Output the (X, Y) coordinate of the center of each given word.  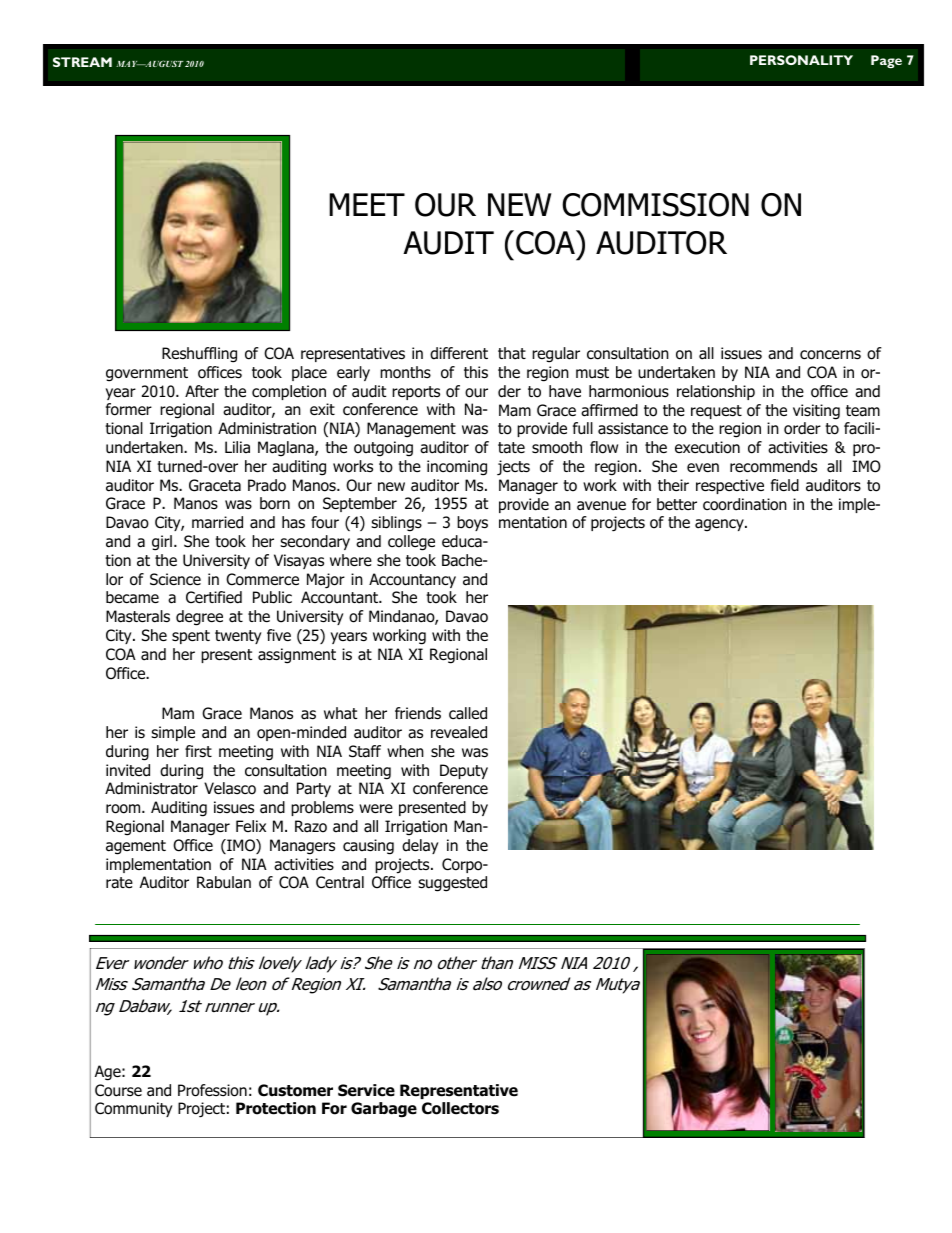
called (468, 713)
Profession (212, 1090)
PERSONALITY (801, 60)
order (802, 428)
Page (886, 61)
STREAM (82, 62)
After (202, 391)
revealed (459, 732)
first (198, 751)
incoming (457, 468)
